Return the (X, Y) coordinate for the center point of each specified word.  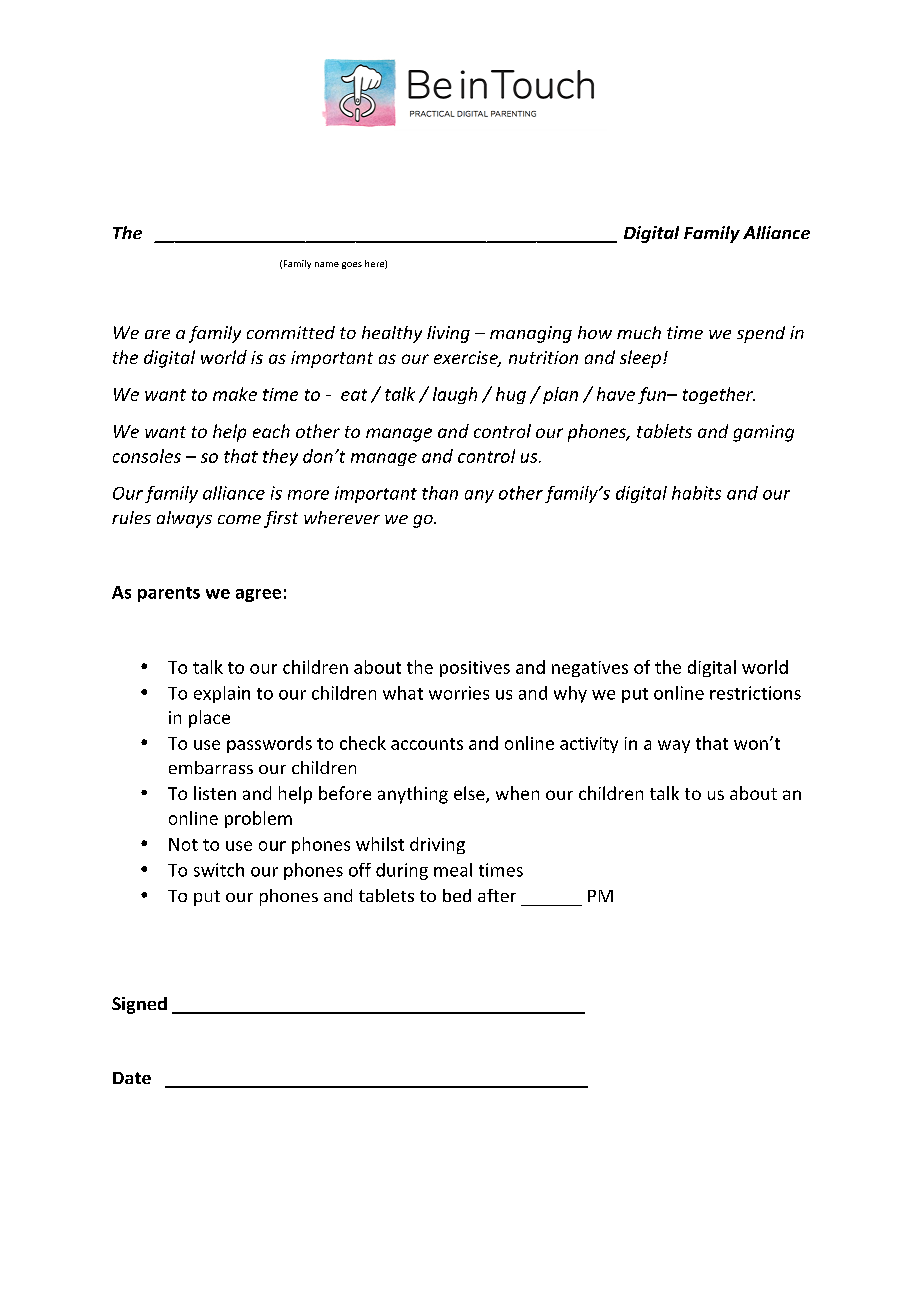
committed (291, 332)
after (497, 895)
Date (132, 1078)
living (448, 334)
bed (457, 895)
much (639, 332)
